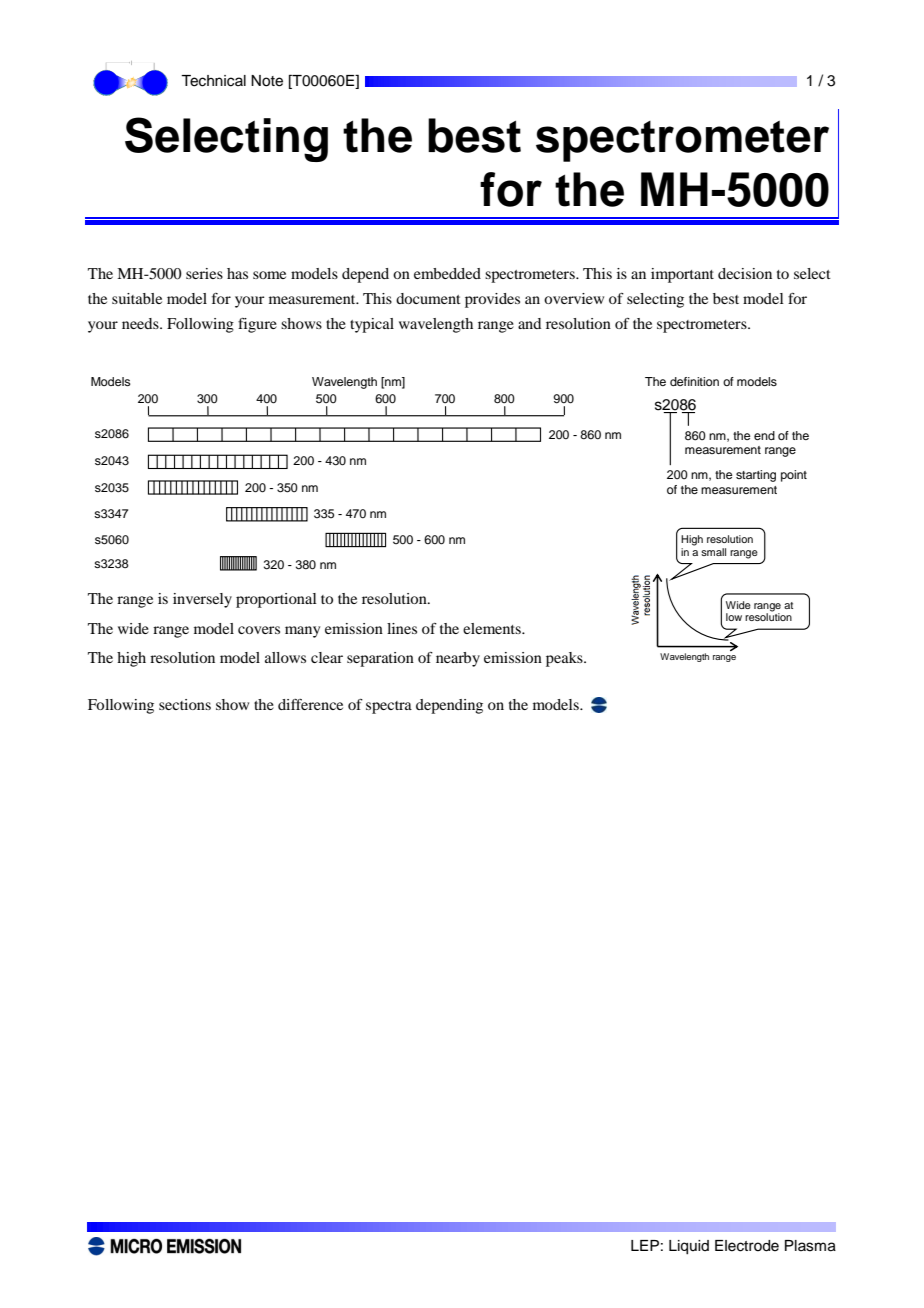 This document has width=924, height=1308. What do you see at coordinates (447, 273) in the document?
I see `embedded` at bounding box center [447, 273].
